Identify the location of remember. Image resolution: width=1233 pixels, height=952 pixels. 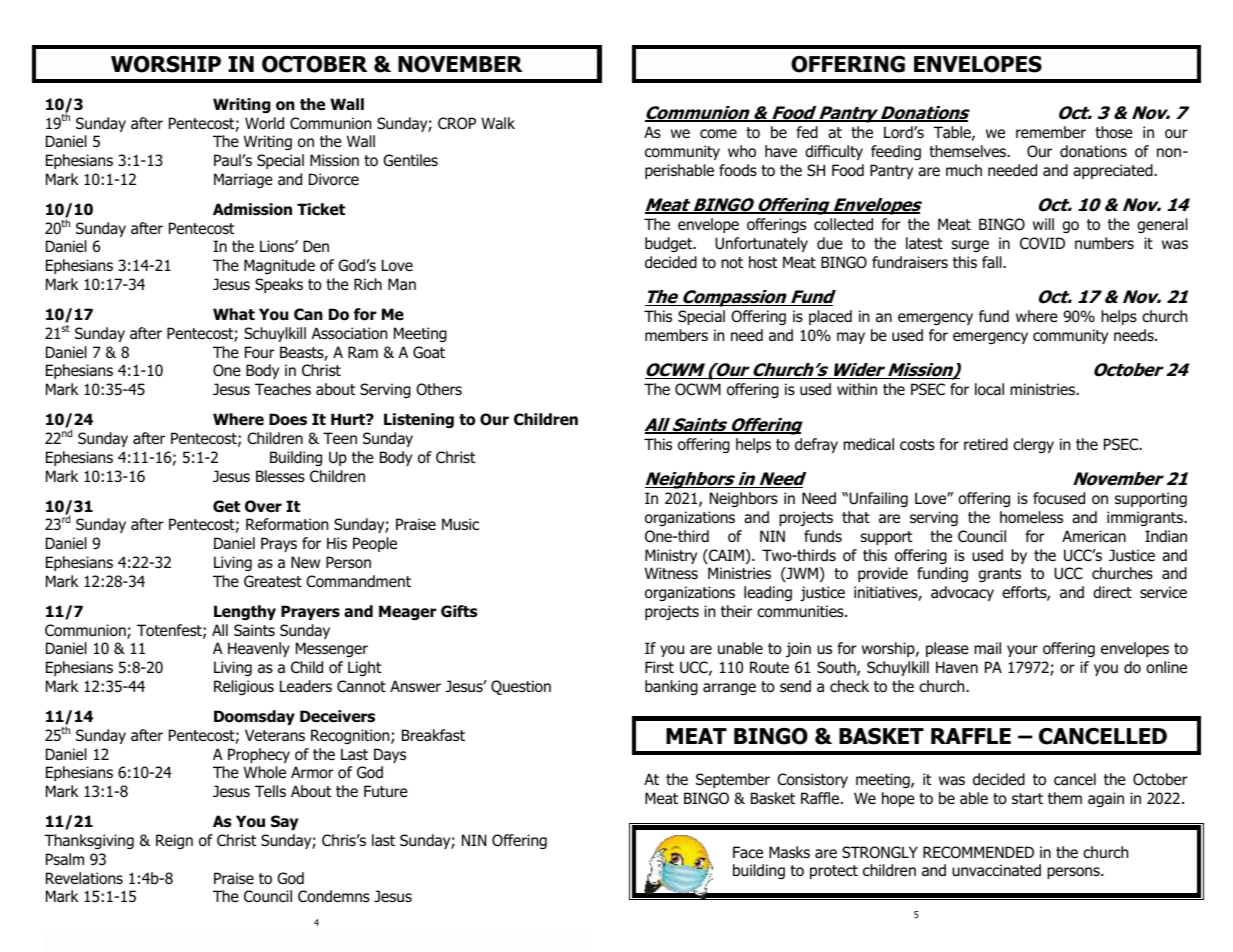
(1051, 132).
